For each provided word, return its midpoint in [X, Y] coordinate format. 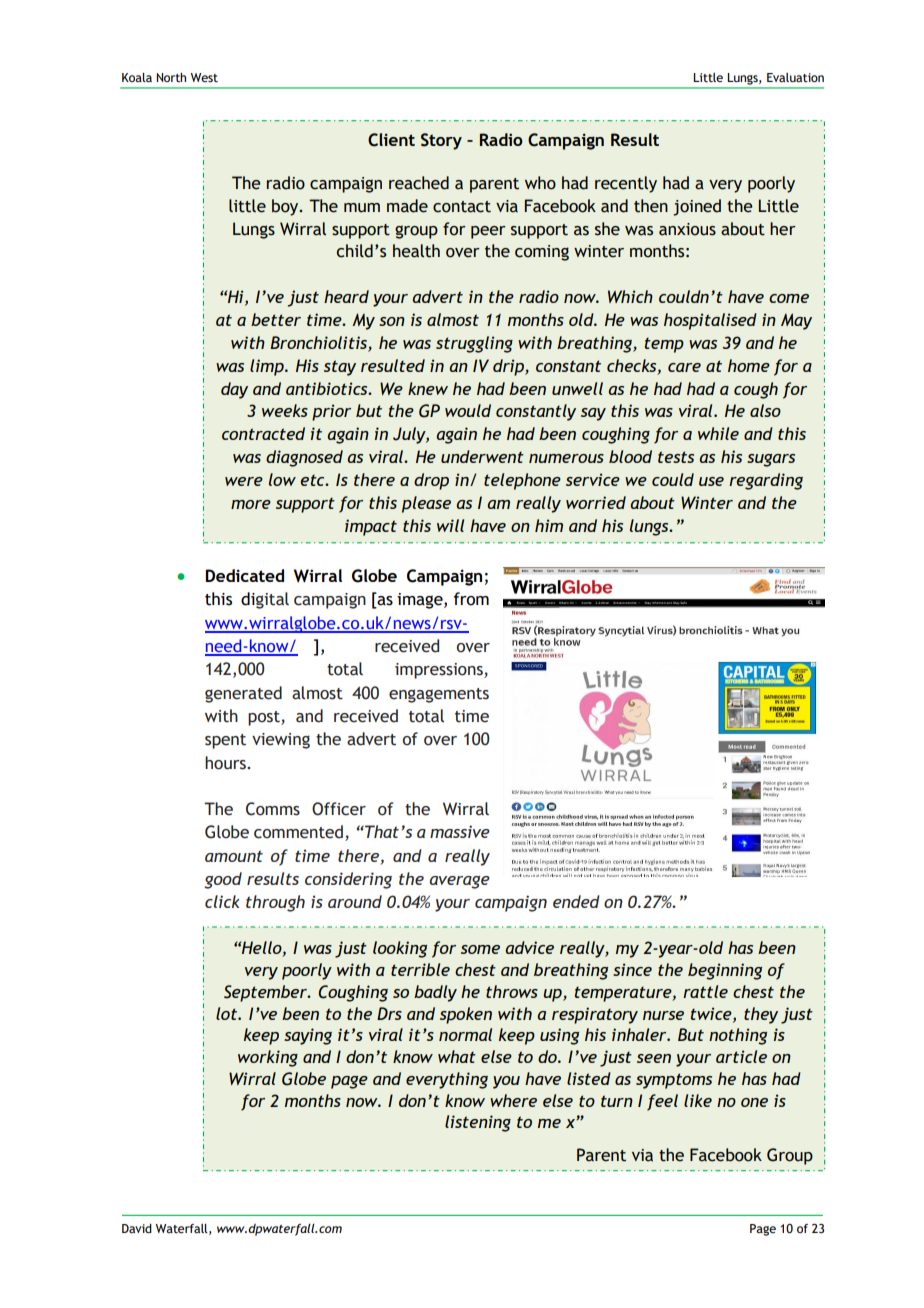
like [698, 1100]
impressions [440, 671]
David [137, 1228]
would [468, 410]
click [222, 901]
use [711, 481]
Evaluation [795, 77]
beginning [725, 971]
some [480, 949]
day [234, 390]
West [204, 77]
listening [478, 1123]
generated [243, 694]
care [684, 367]
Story [441, 141]
